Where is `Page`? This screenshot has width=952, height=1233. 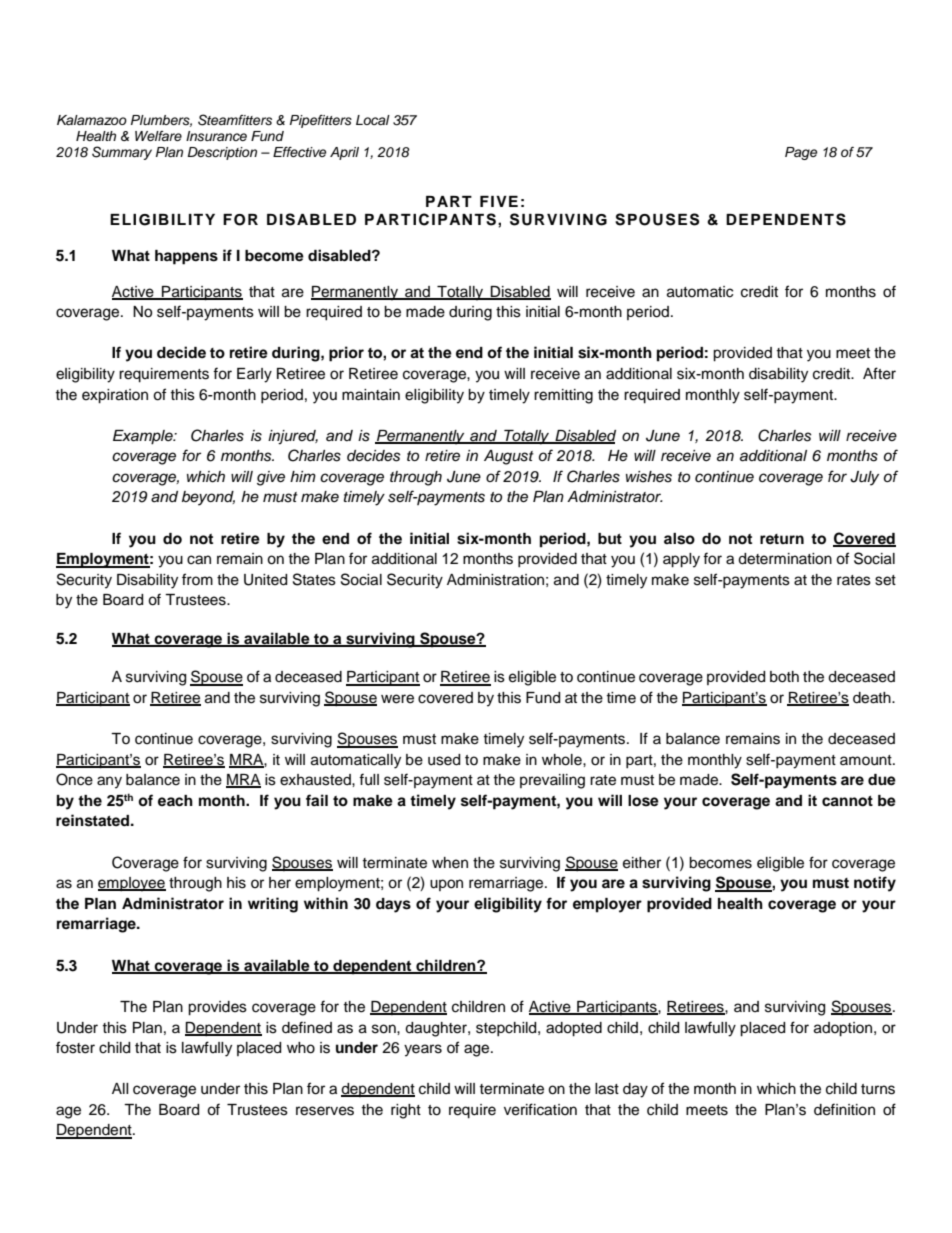
Page is located at coordinates (801, 153).
